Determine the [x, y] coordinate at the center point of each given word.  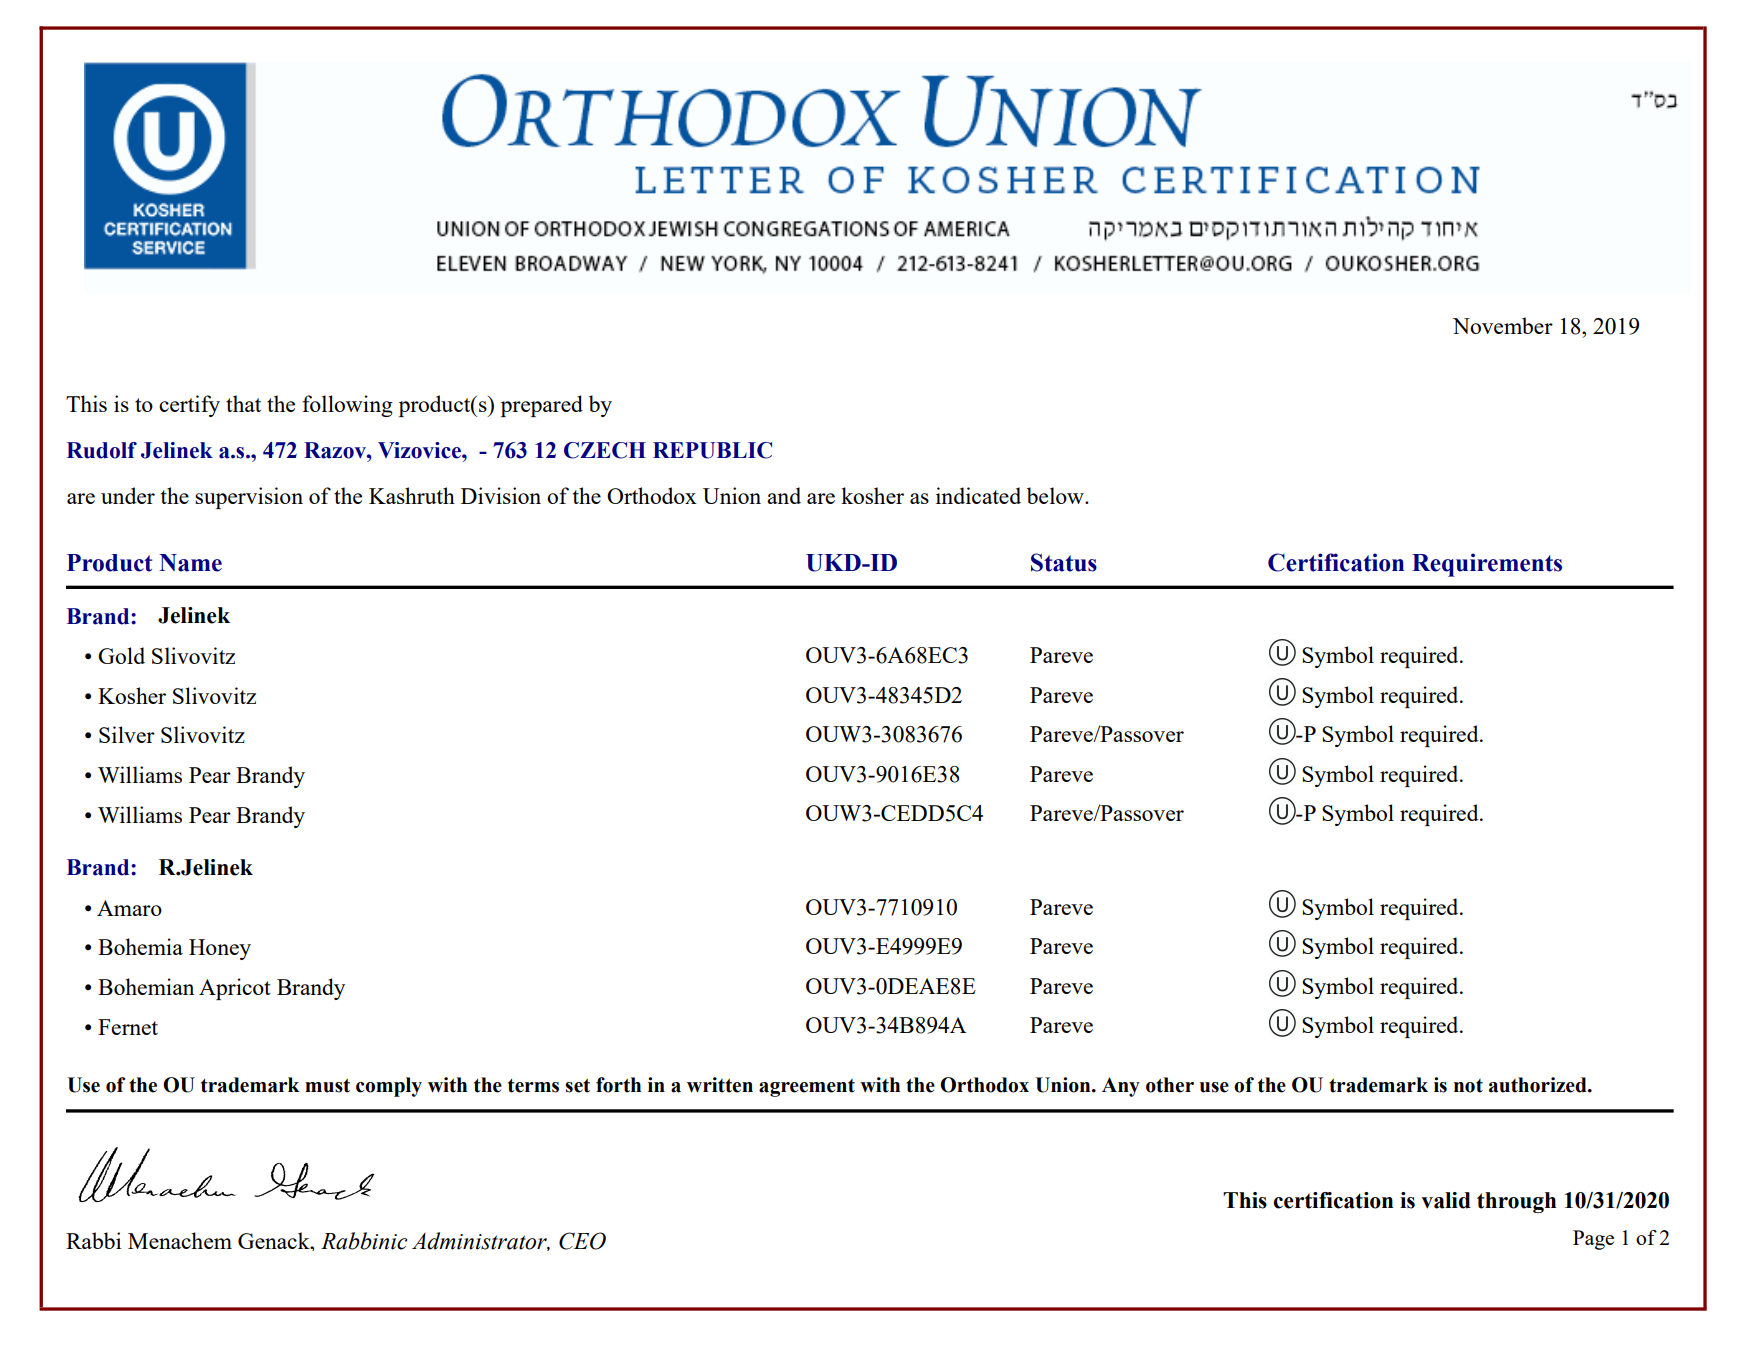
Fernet [128, 1027]
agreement [807, 1088]
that [243, 403]
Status [1064, 562]
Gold [121, 655]
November [1503, 325]
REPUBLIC [712, 450]
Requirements [1487, 565]
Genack [275, 1240]
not [1468, 1086]
